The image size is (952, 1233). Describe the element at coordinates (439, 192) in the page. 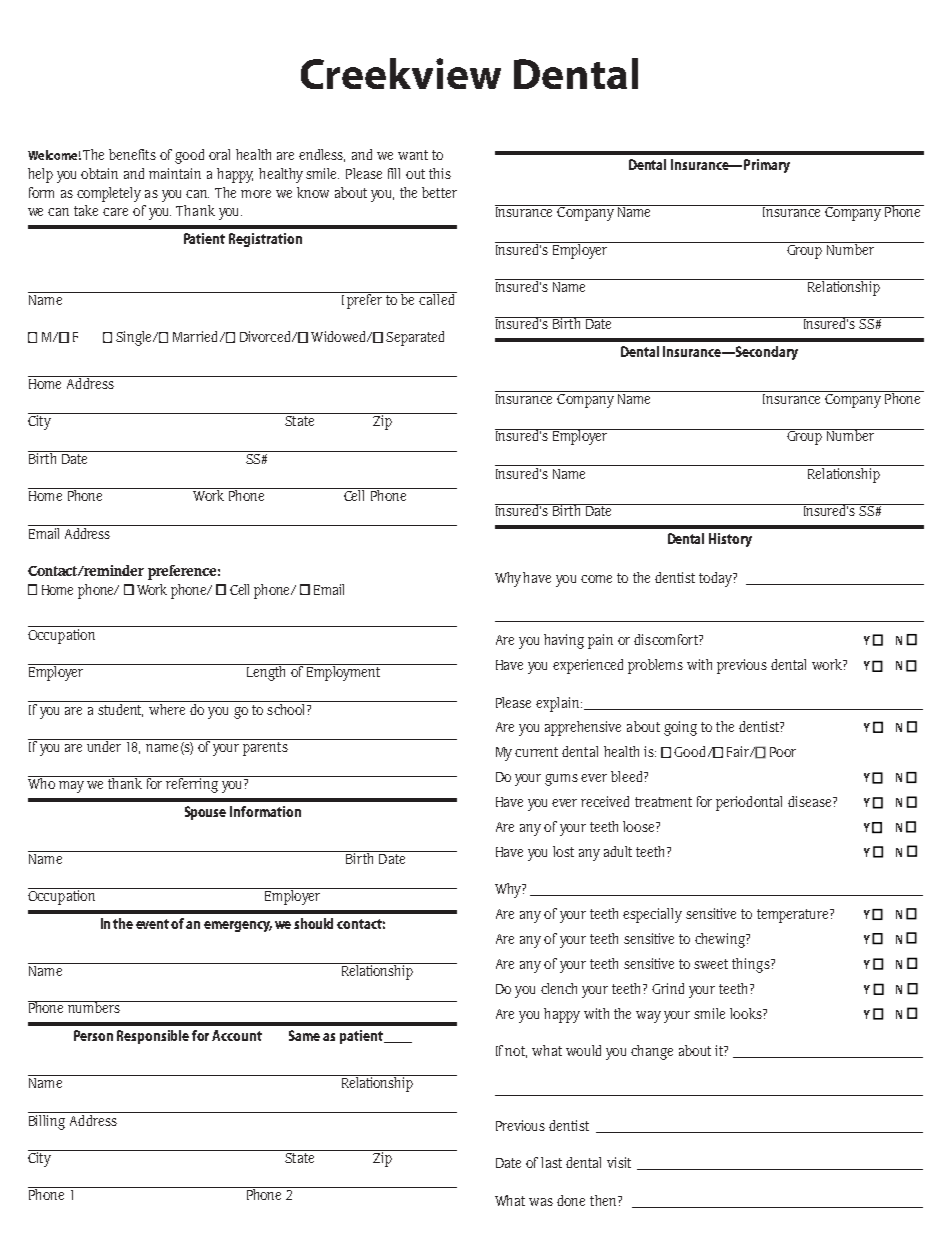

I see `better` at that location.
